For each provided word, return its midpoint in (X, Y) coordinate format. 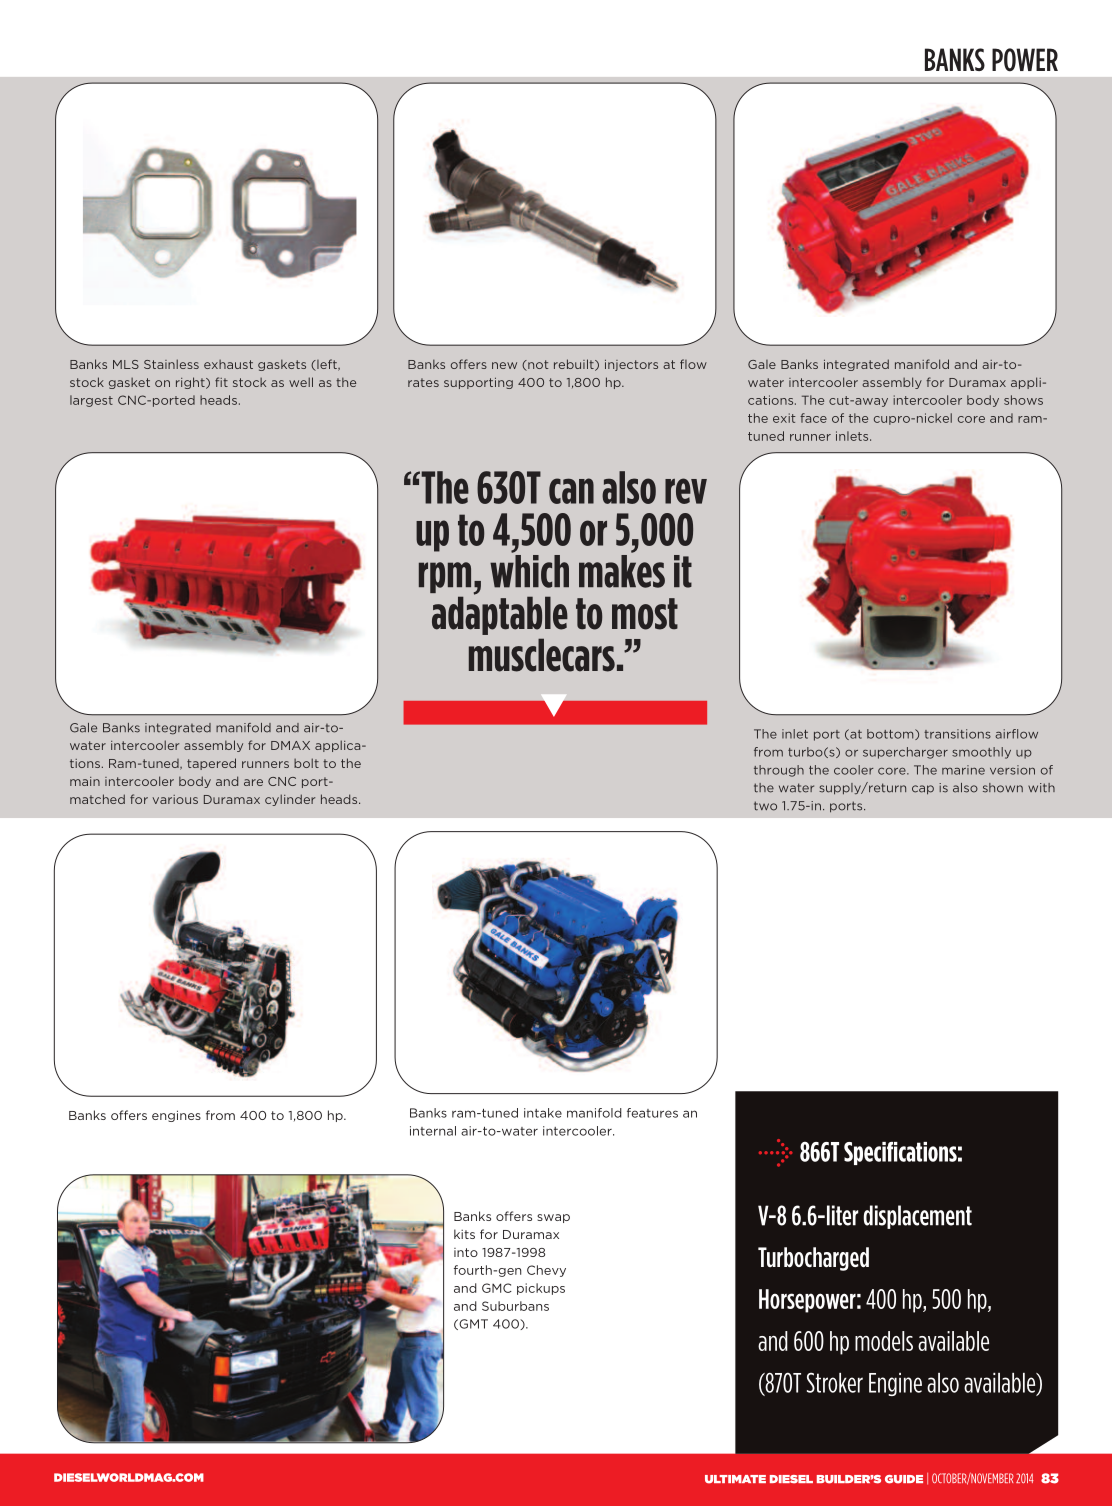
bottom (891, 734)
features (652, 1113)
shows (1023, 400)
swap (553, 1218)
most (645, 614)
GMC (497, 1288)
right (191, 383)
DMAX (290, 745)
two (765, 806)
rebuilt (575, 365)
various (175, 799)
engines (176, 1116)
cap (923, 790)
